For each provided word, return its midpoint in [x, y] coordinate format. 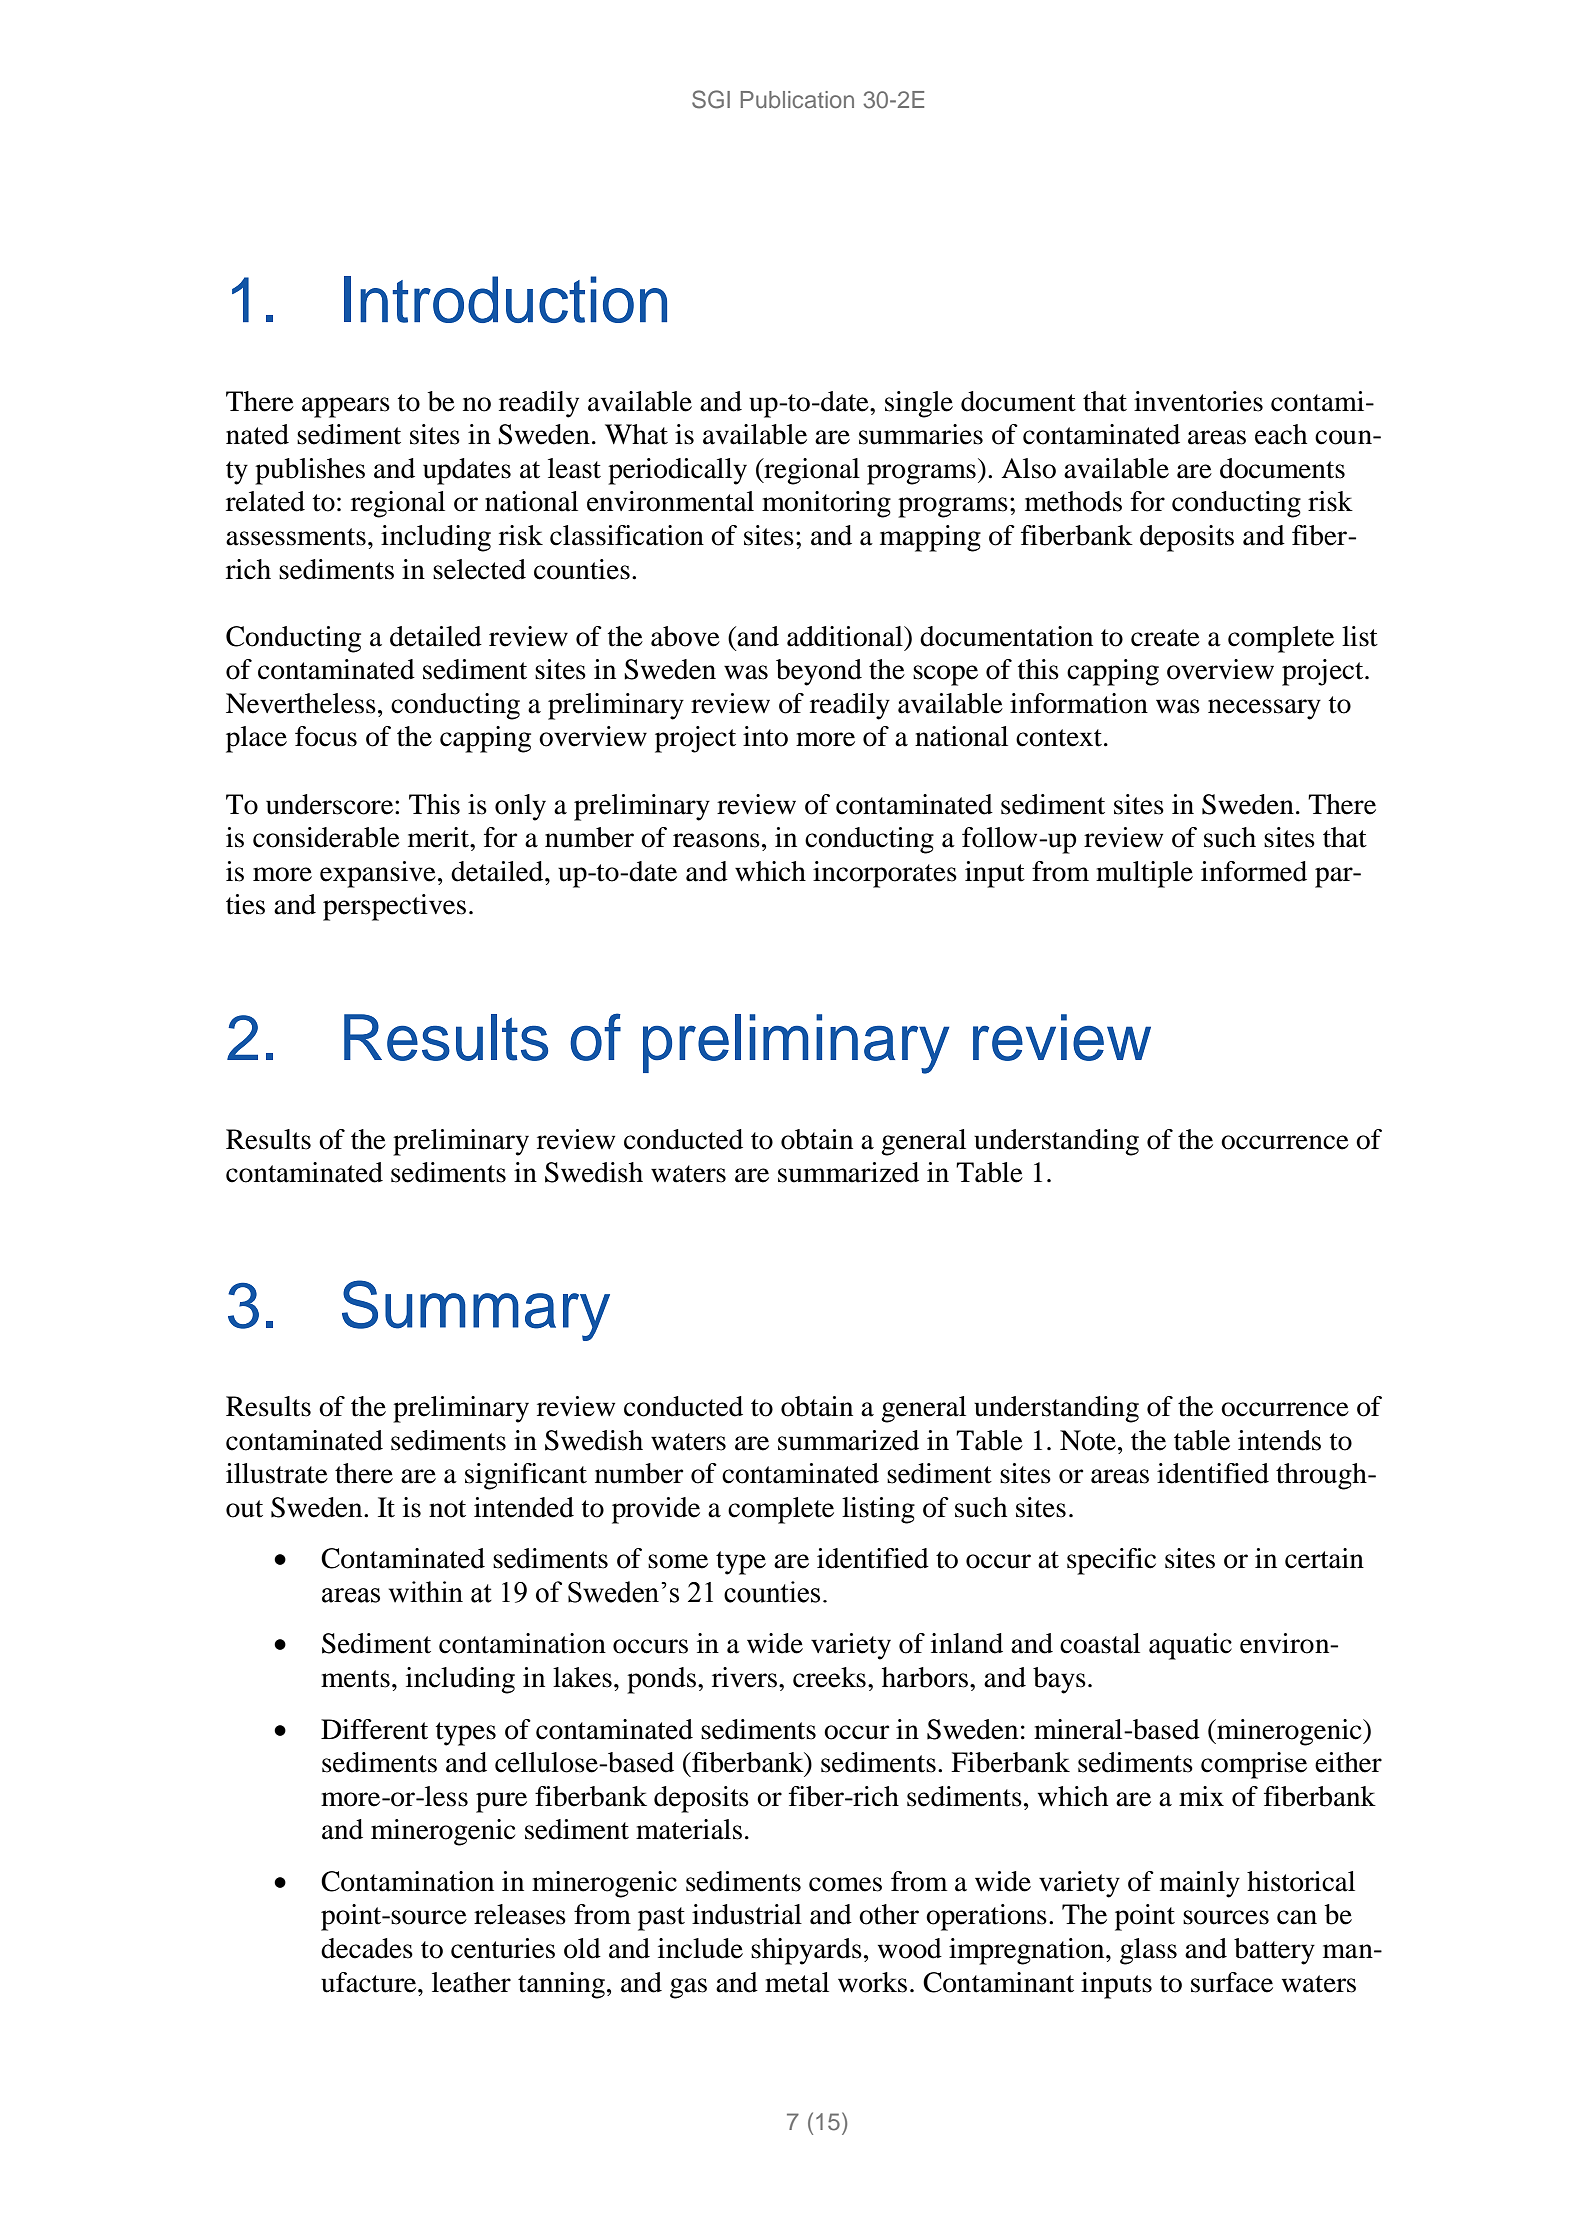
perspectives [394, 907]
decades [367, 1948]
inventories [1198, 401]
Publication [797, 99]
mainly [1200, 1884]
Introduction [505, 299]
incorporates [885, 874]
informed [1254, 871]
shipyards [806, 1951]
